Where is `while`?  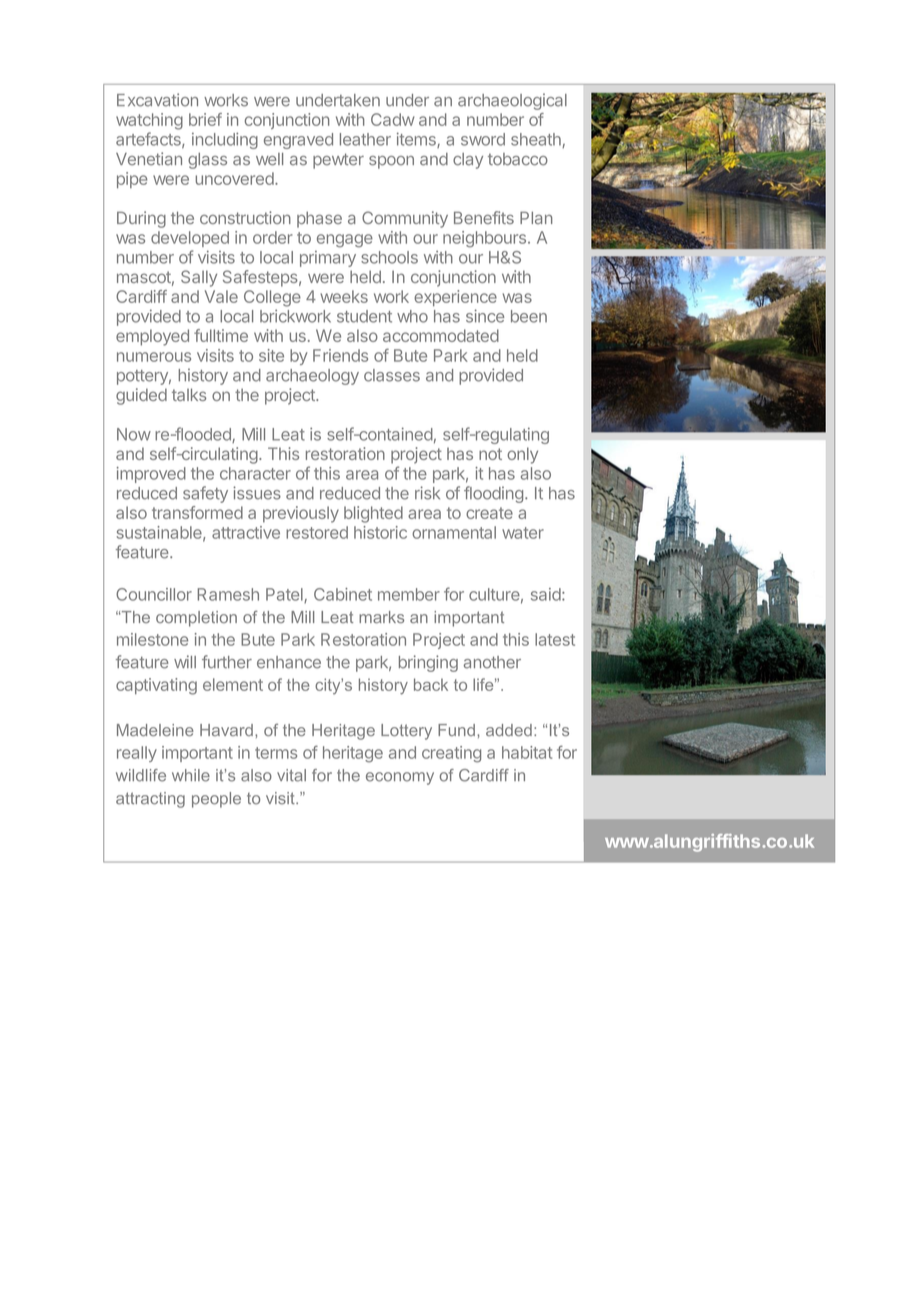
while is located at coordinates (191, 775).
